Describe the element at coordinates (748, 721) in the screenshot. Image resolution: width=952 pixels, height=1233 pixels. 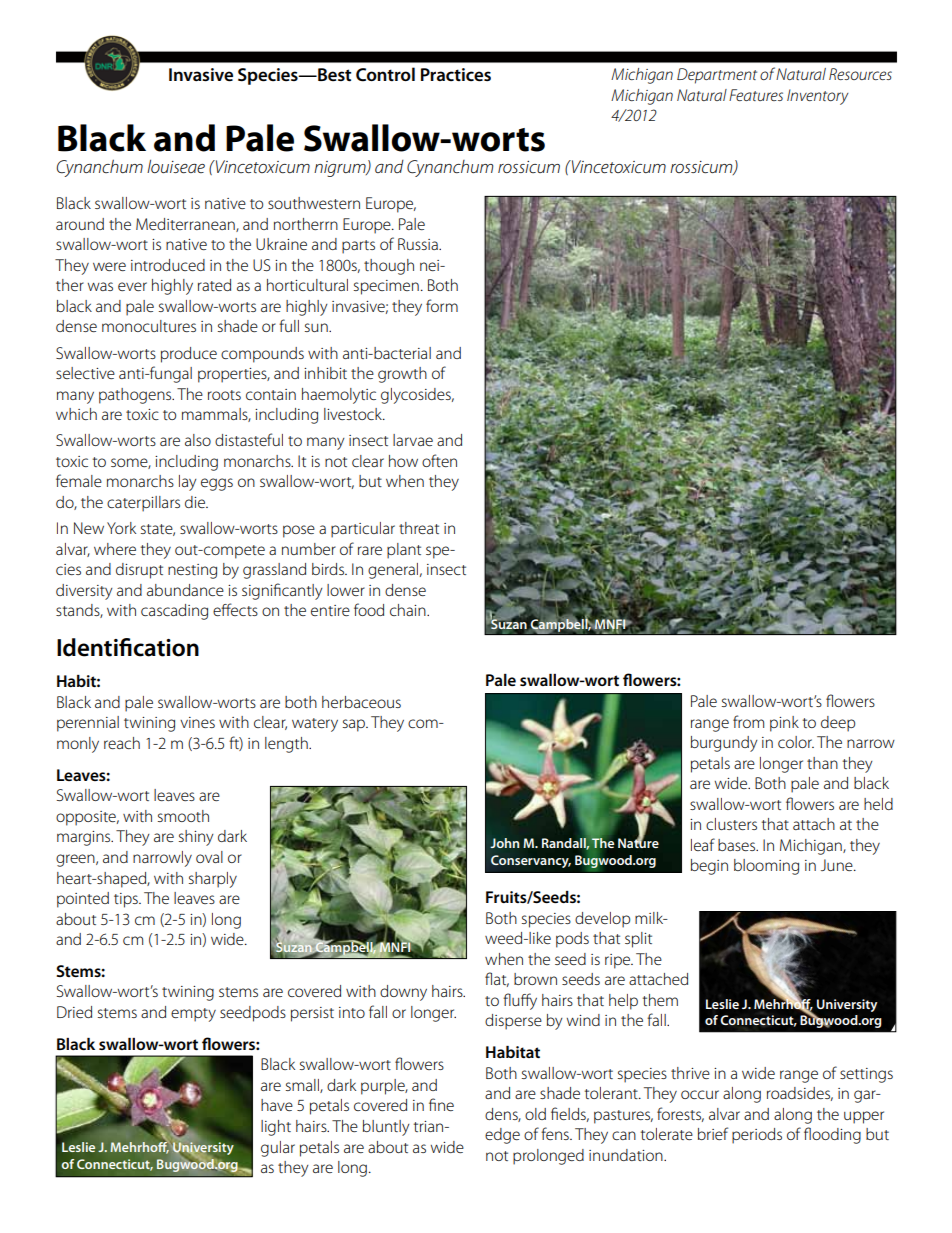
I see `from` at that location.
